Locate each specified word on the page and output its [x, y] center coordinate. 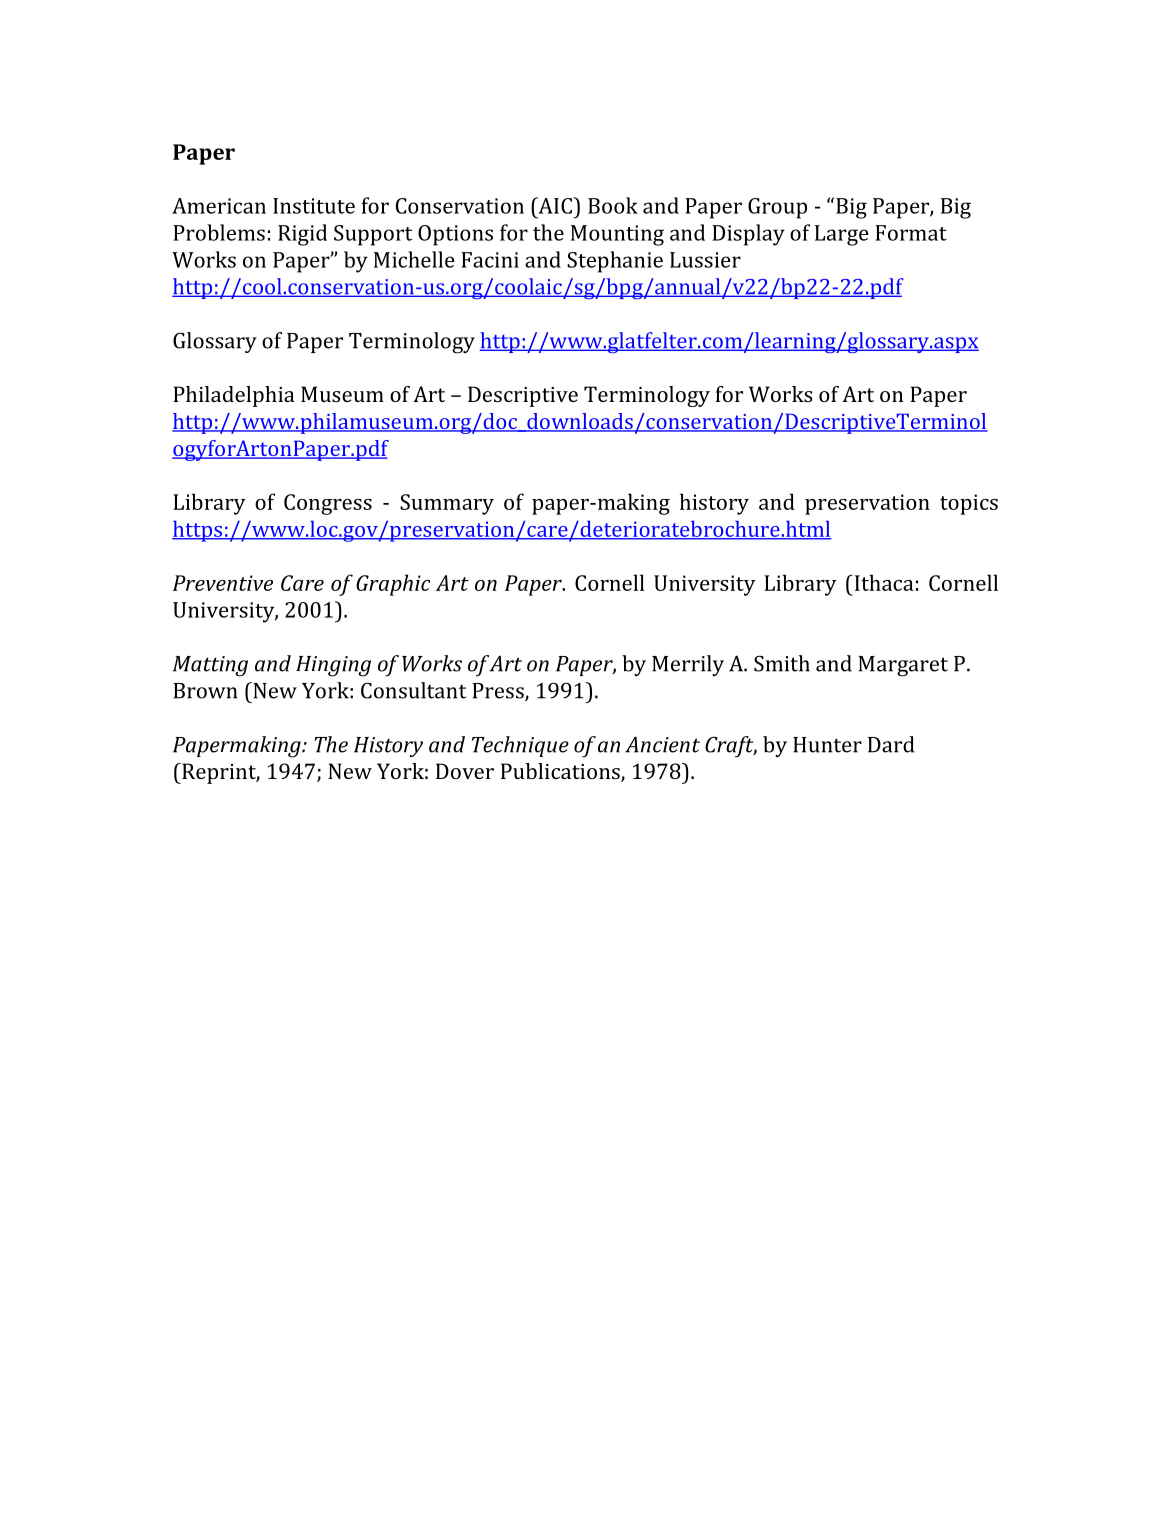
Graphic [393, 585]
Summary [447, 504]
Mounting [617, 235]
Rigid [302, 235]
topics [969, 504]
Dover [465, 771]
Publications [561, 772]
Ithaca [883, 582]
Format [911, 233]
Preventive [223, 583]
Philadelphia [234, 396]
